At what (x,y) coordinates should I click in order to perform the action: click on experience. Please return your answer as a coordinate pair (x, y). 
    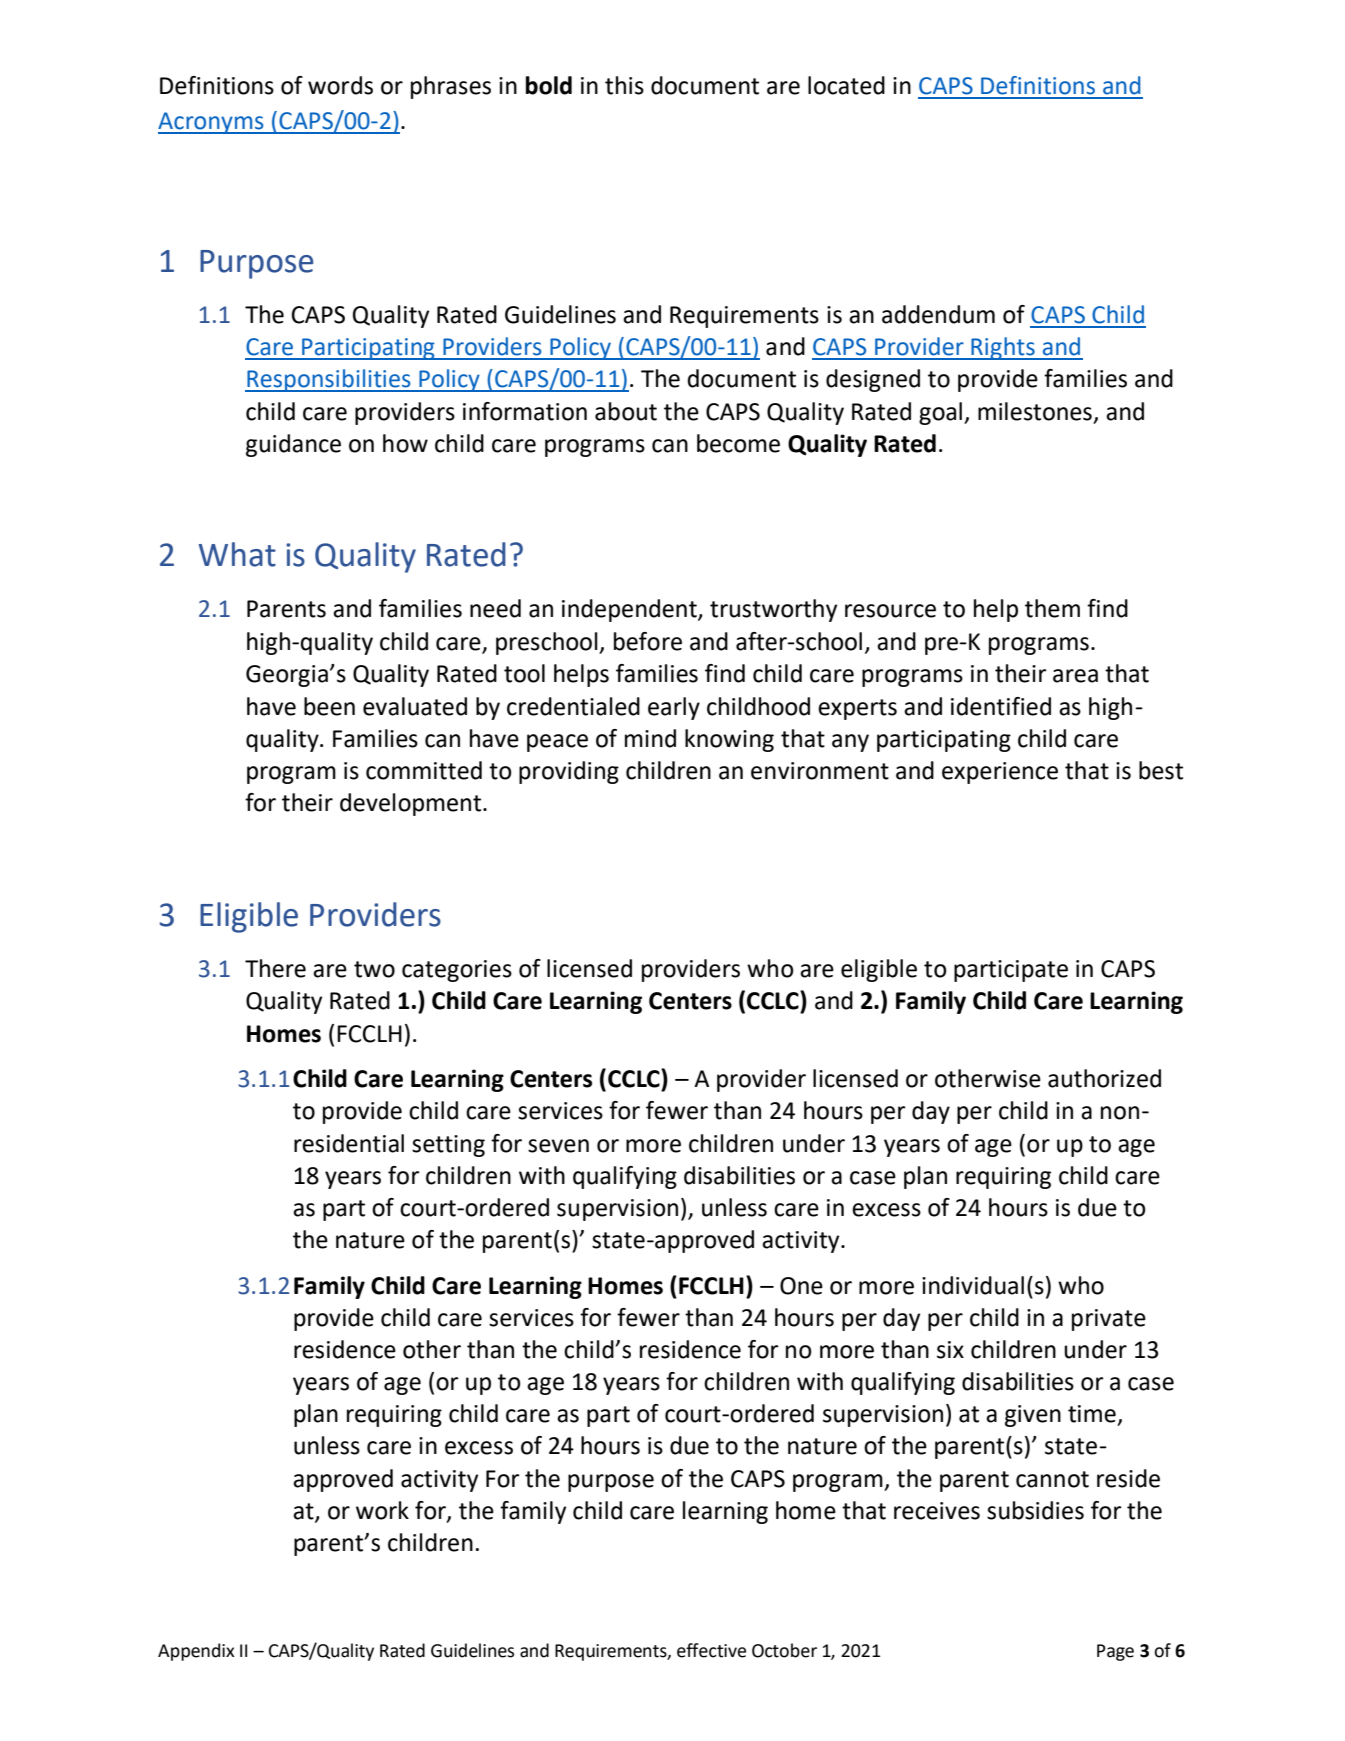
    Looking at the image, I should click on (1000, 773).
